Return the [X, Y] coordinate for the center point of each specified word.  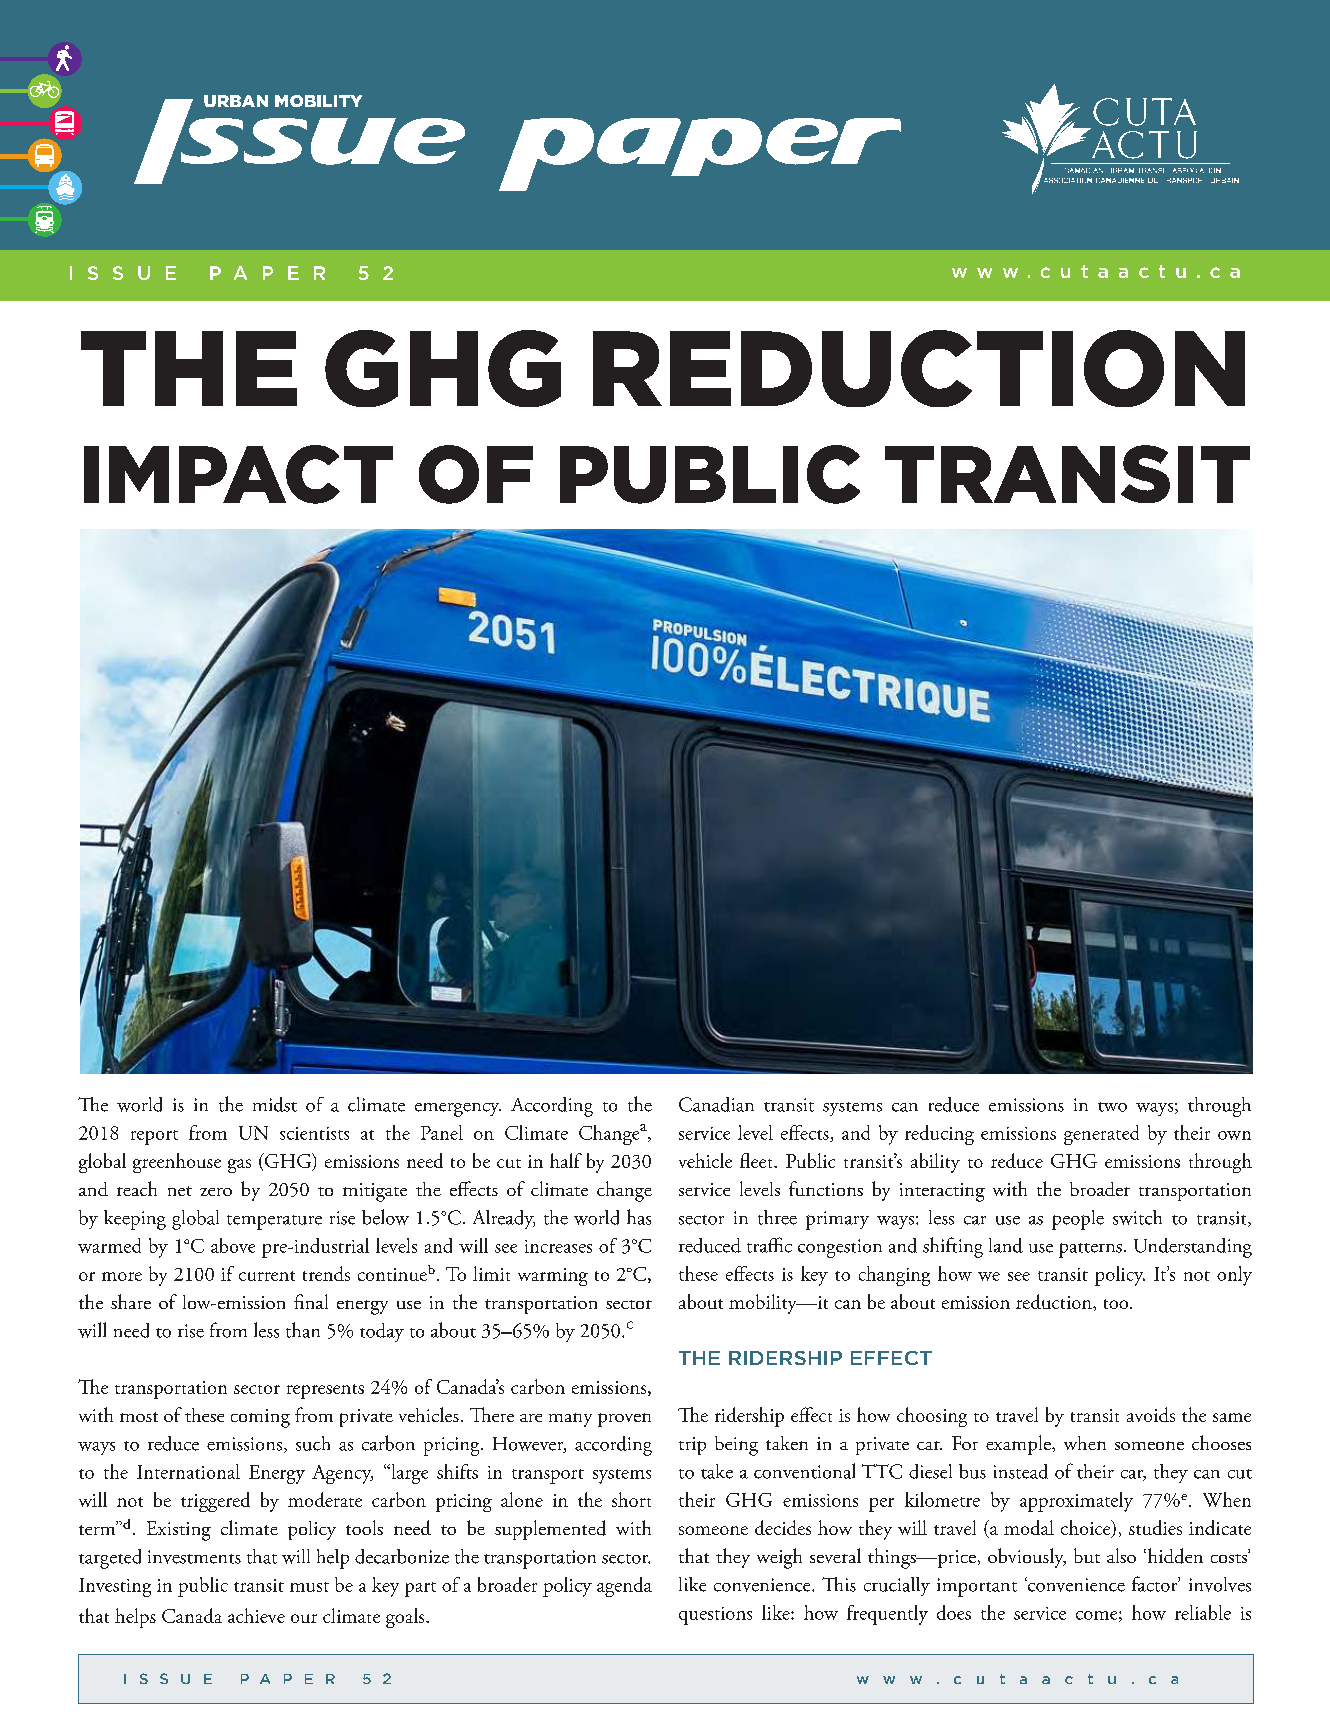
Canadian [716, 1104]
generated [1101, 1135]
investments [194, 1557]
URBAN [236, 101]
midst [275, 1104]
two [1112, 1107]
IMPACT [238, 474]
